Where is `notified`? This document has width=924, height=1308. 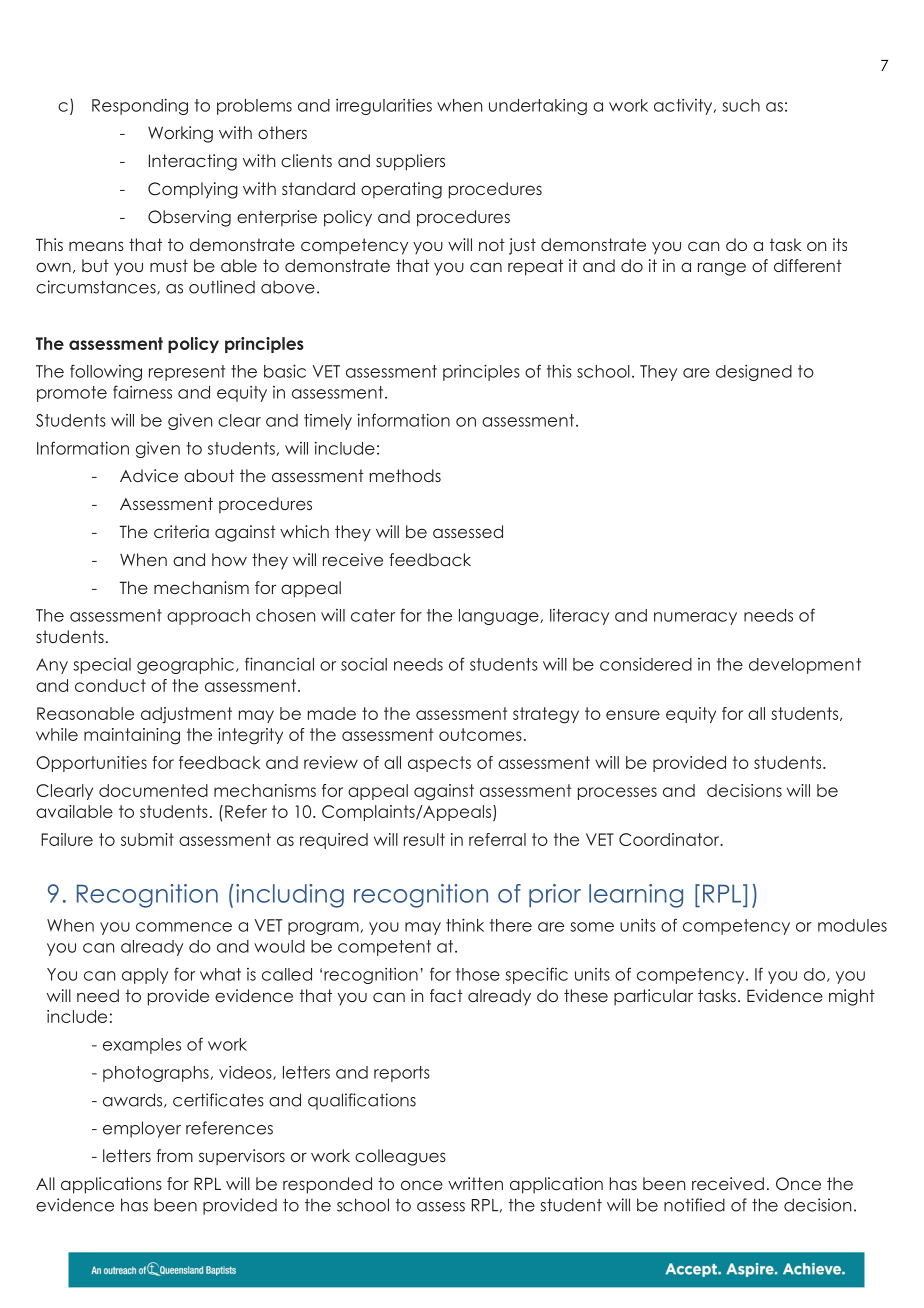 notified is located at coordinates (694, 1205).
